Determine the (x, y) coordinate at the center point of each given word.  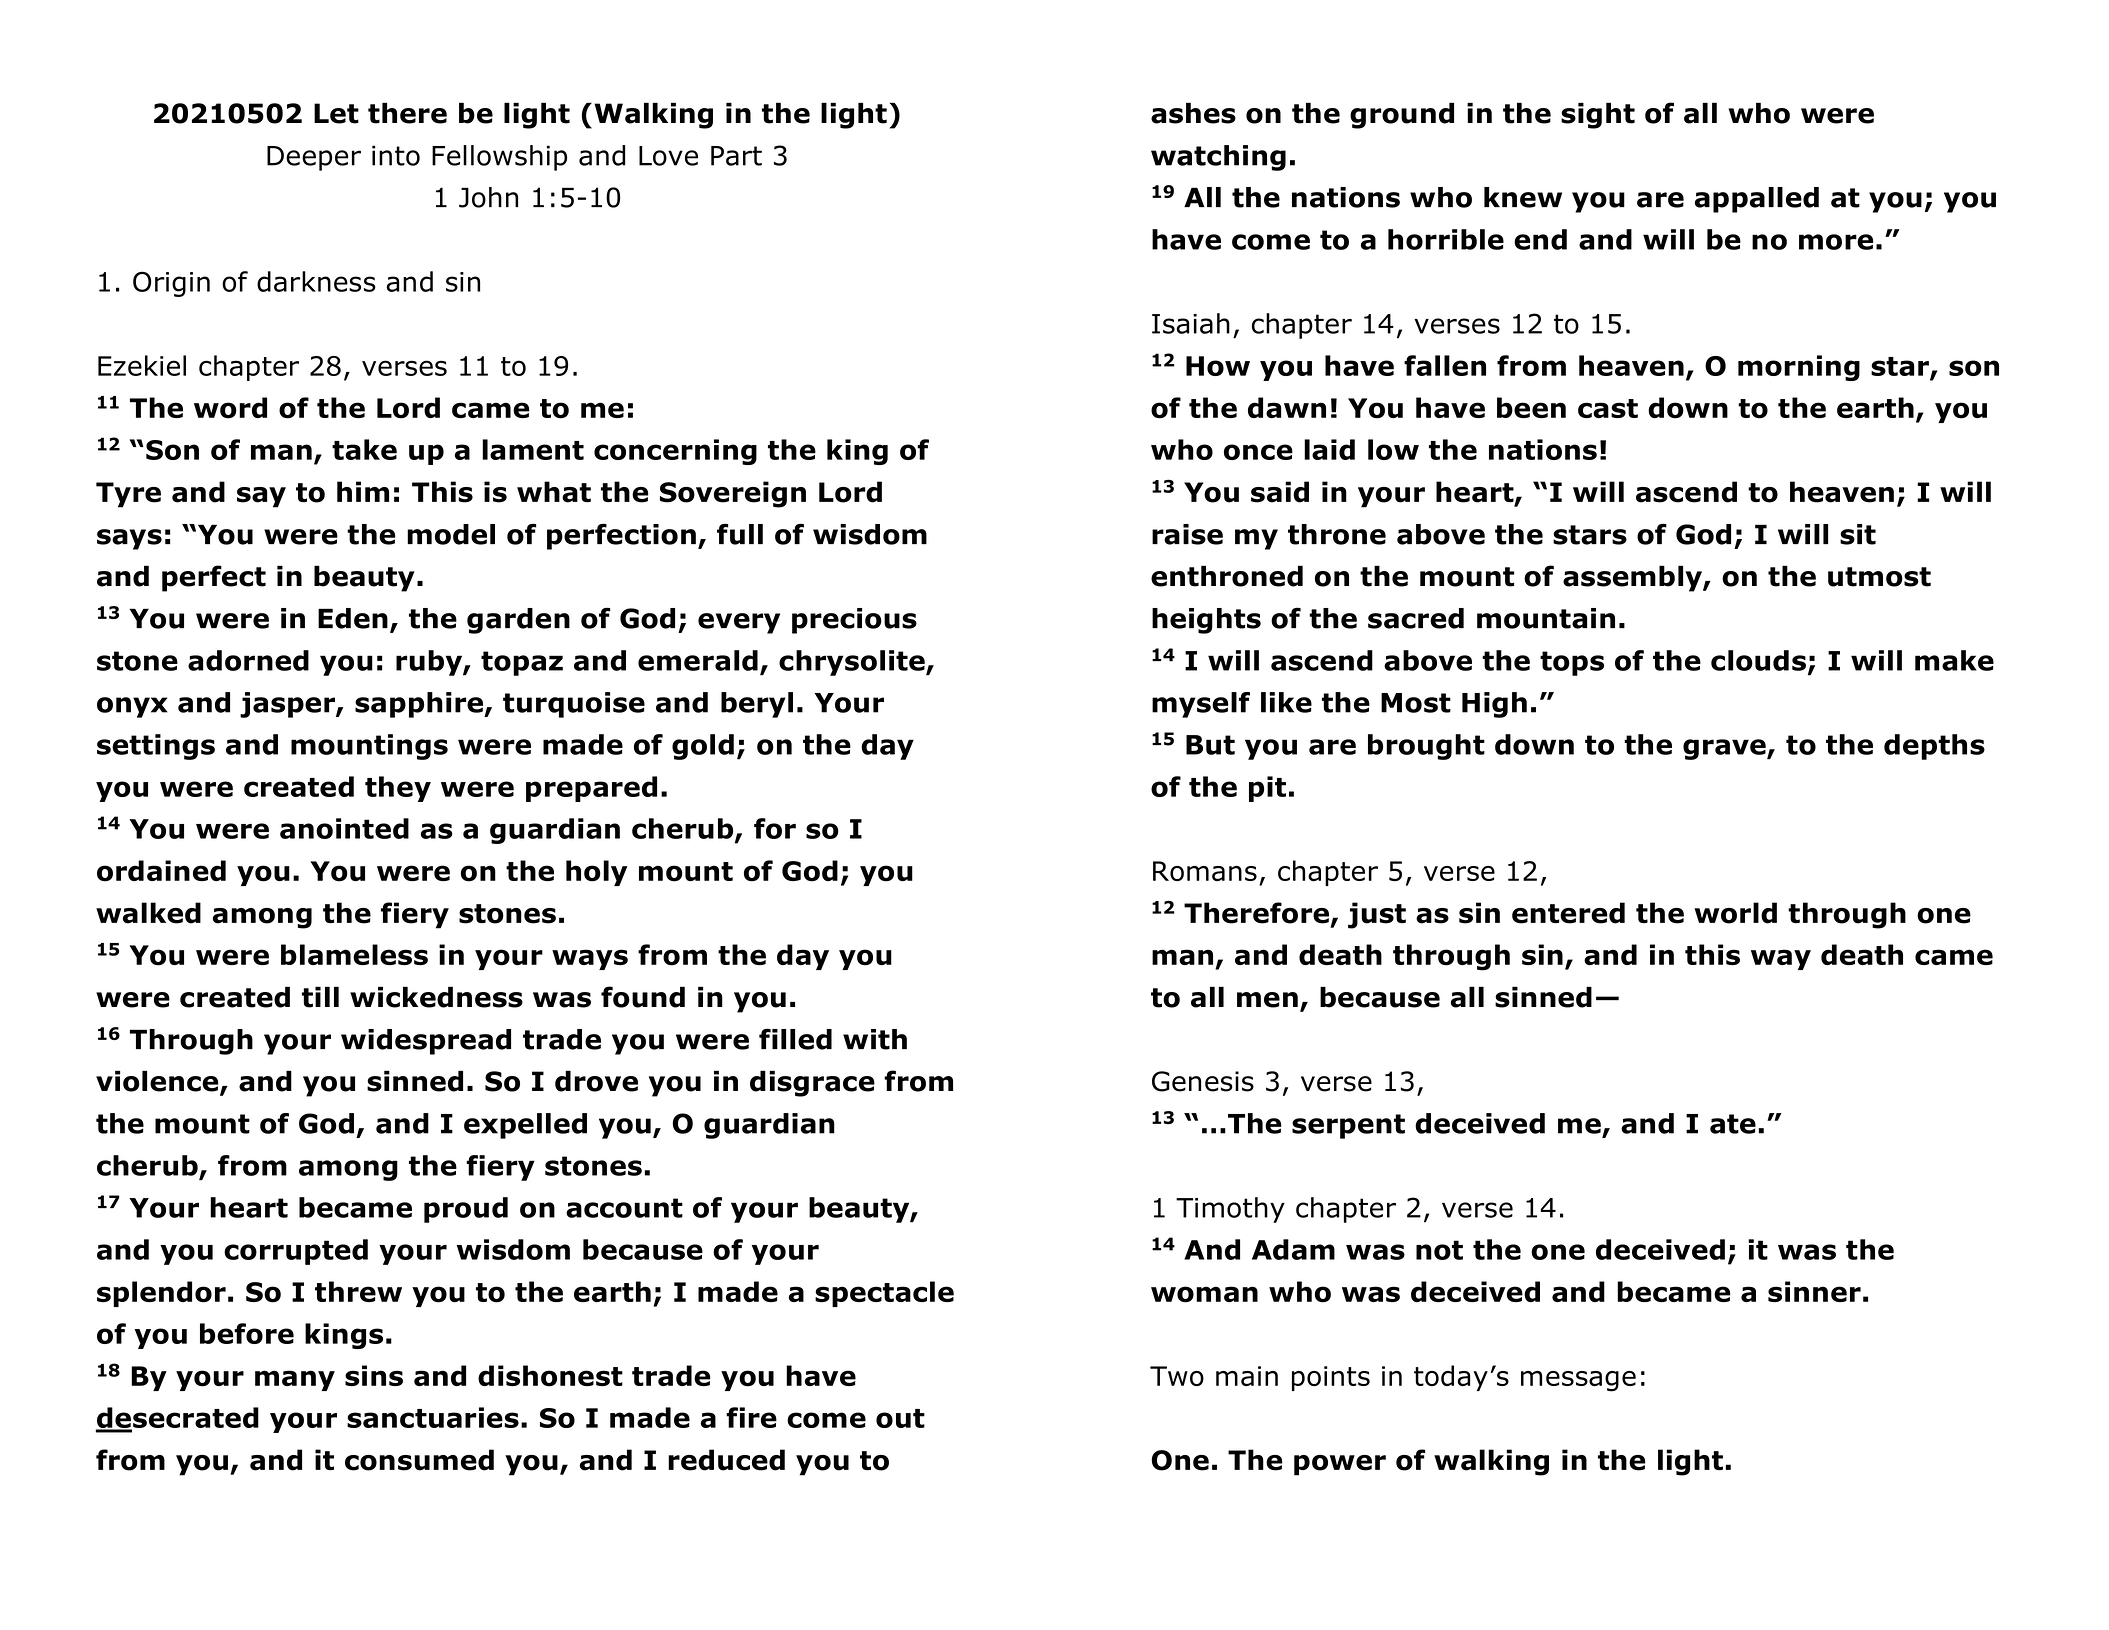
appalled (1757, 200)
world (1735, 913)
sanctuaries (433, 1417)
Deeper (314, 158)
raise (1187, 534)
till (320, 997)
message (1578, 1381)
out (900, 1418)
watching (1218, 158)
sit (1858, 534)
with (875, 1039)
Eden (353, 618)
